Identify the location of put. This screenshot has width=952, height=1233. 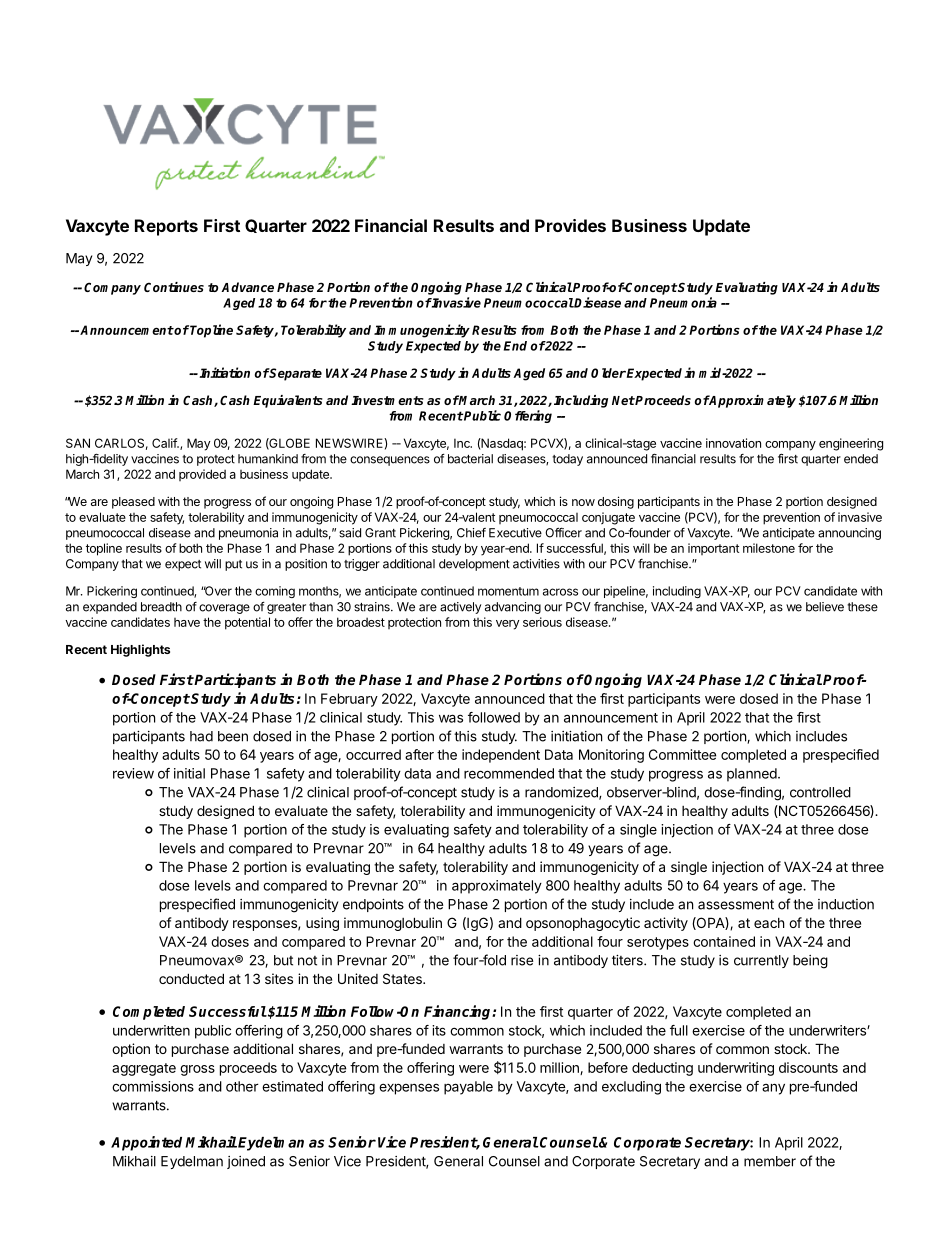
(233, 565).
